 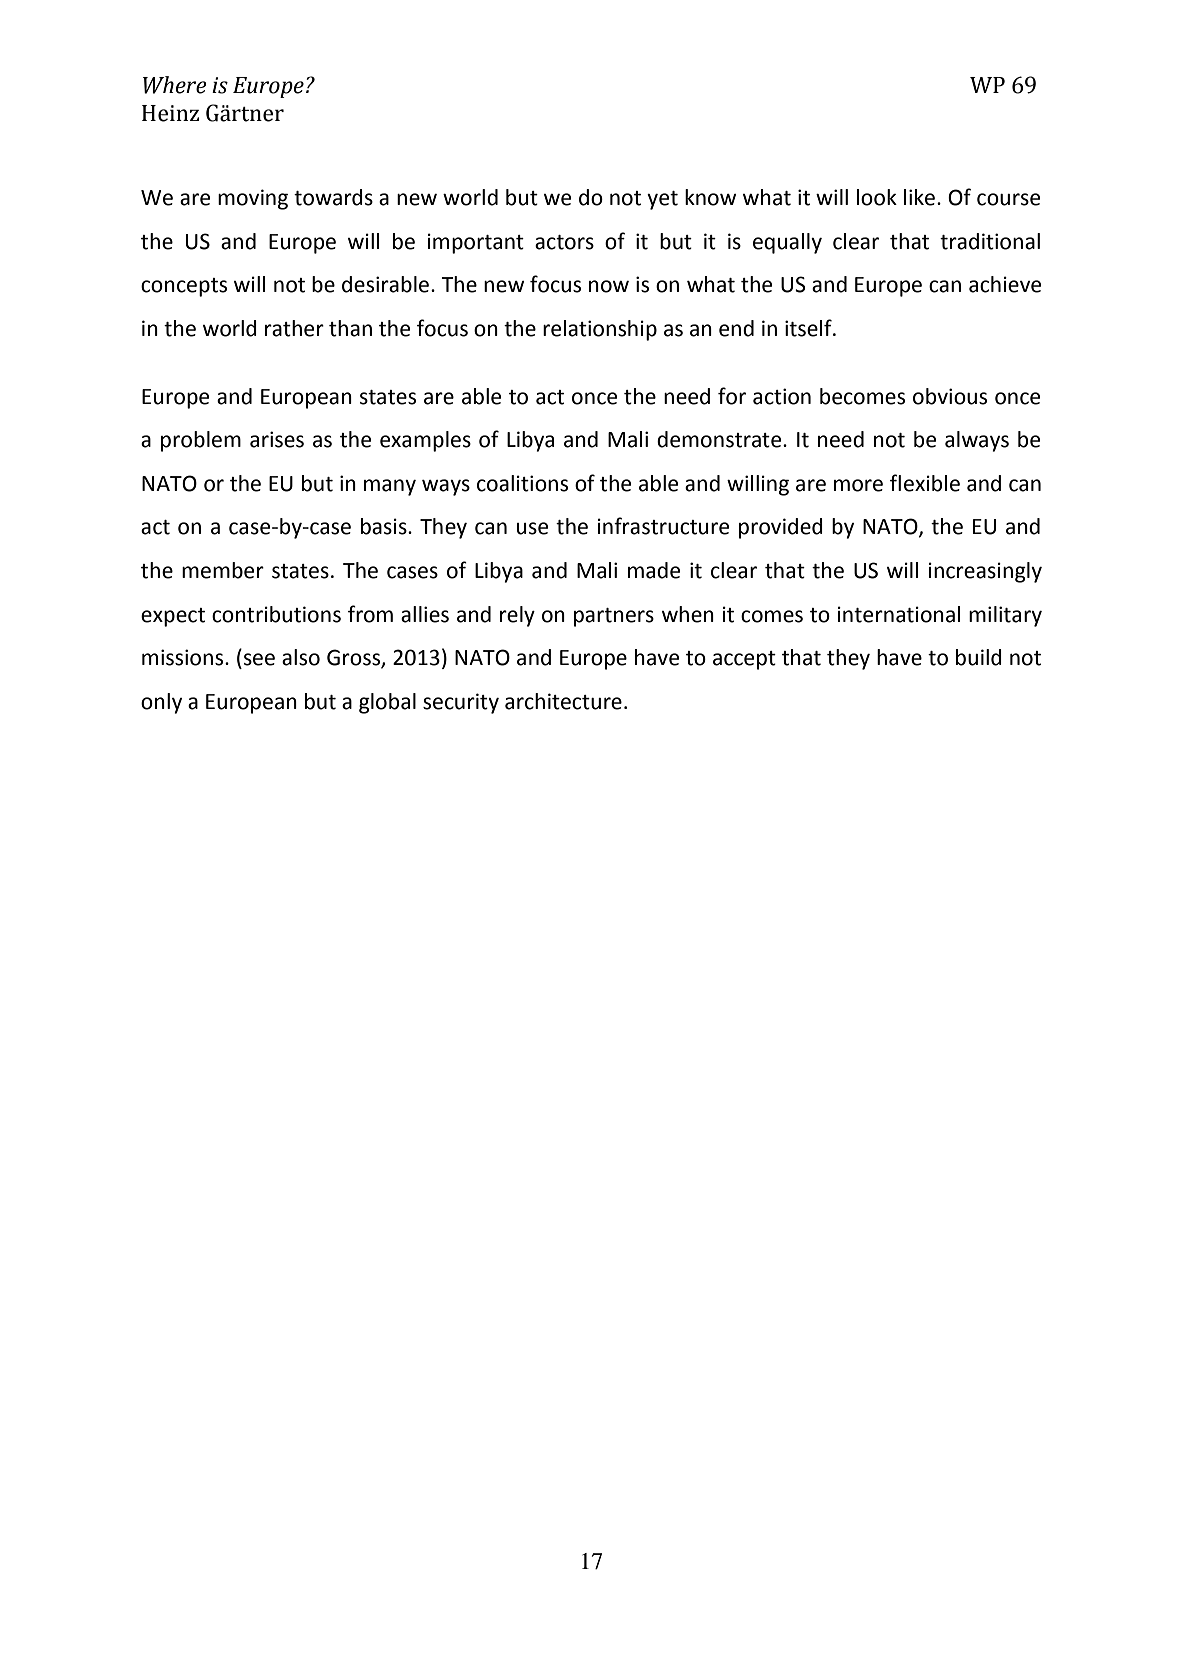 I want to click on use, so click(x=532, y=528).
